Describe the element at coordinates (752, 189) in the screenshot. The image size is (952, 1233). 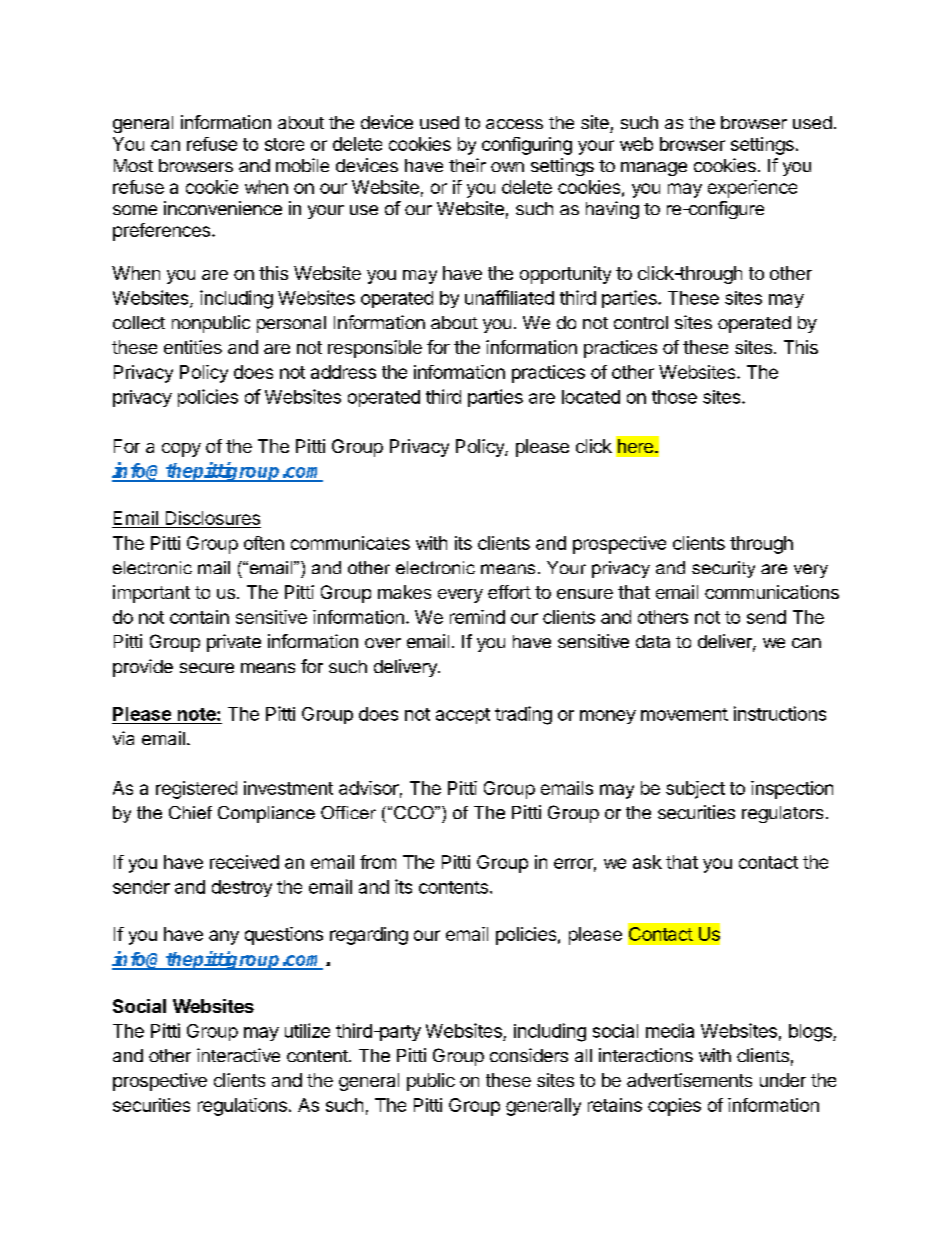
I see `experience` at that location.
